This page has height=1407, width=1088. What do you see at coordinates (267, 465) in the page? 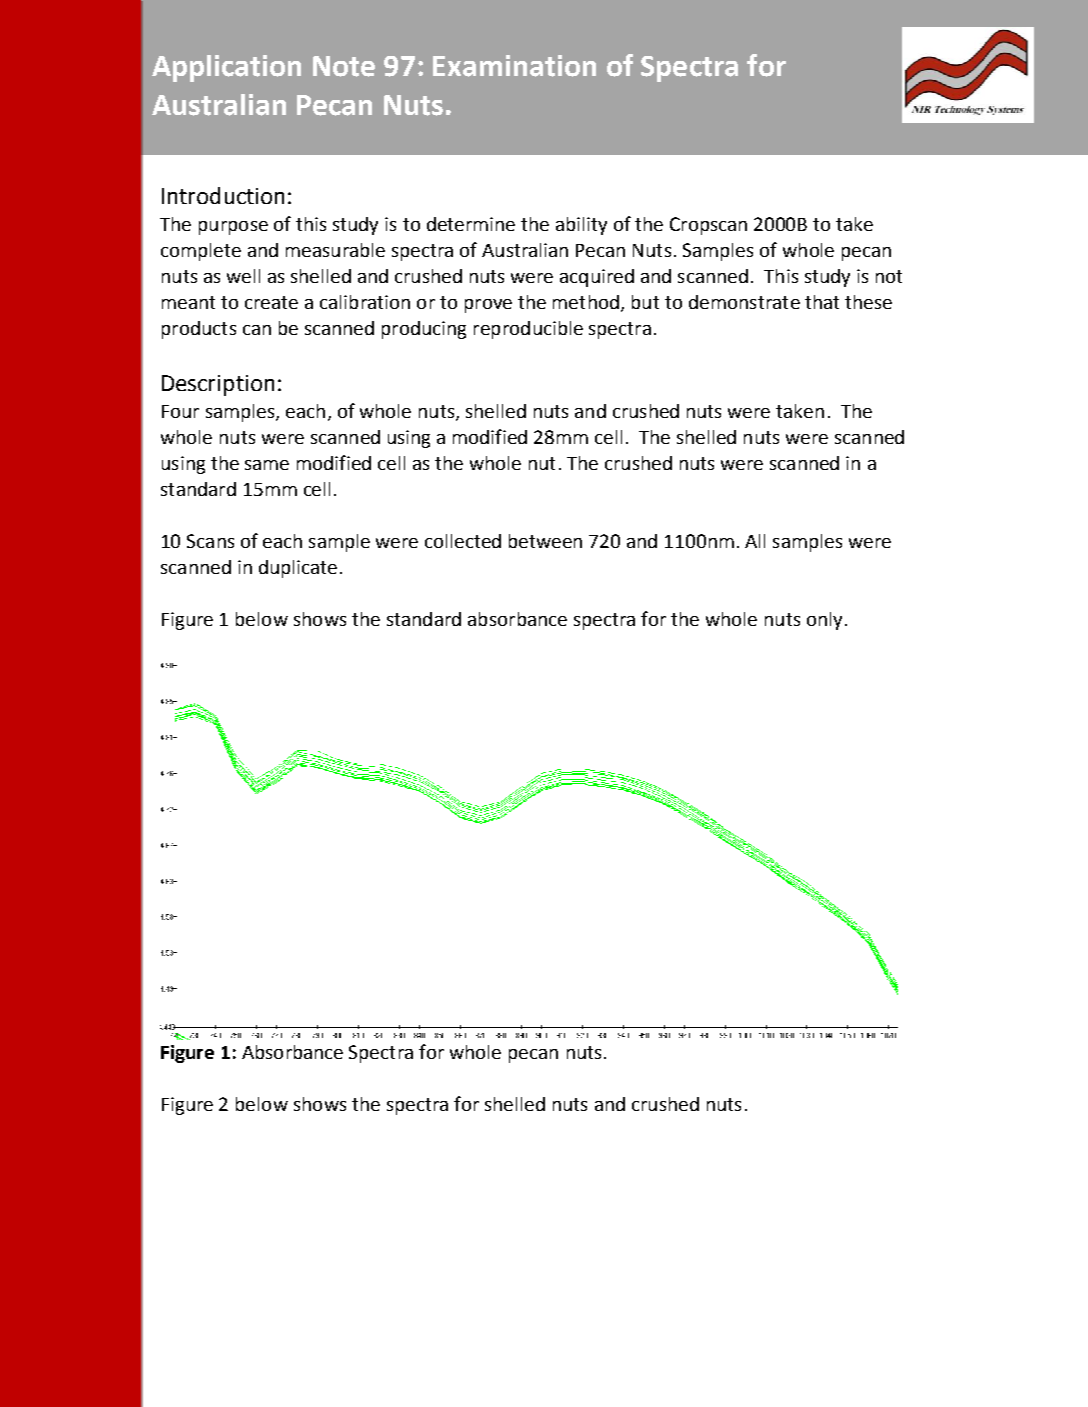
I see `same` at bounding box center [267, 465].
